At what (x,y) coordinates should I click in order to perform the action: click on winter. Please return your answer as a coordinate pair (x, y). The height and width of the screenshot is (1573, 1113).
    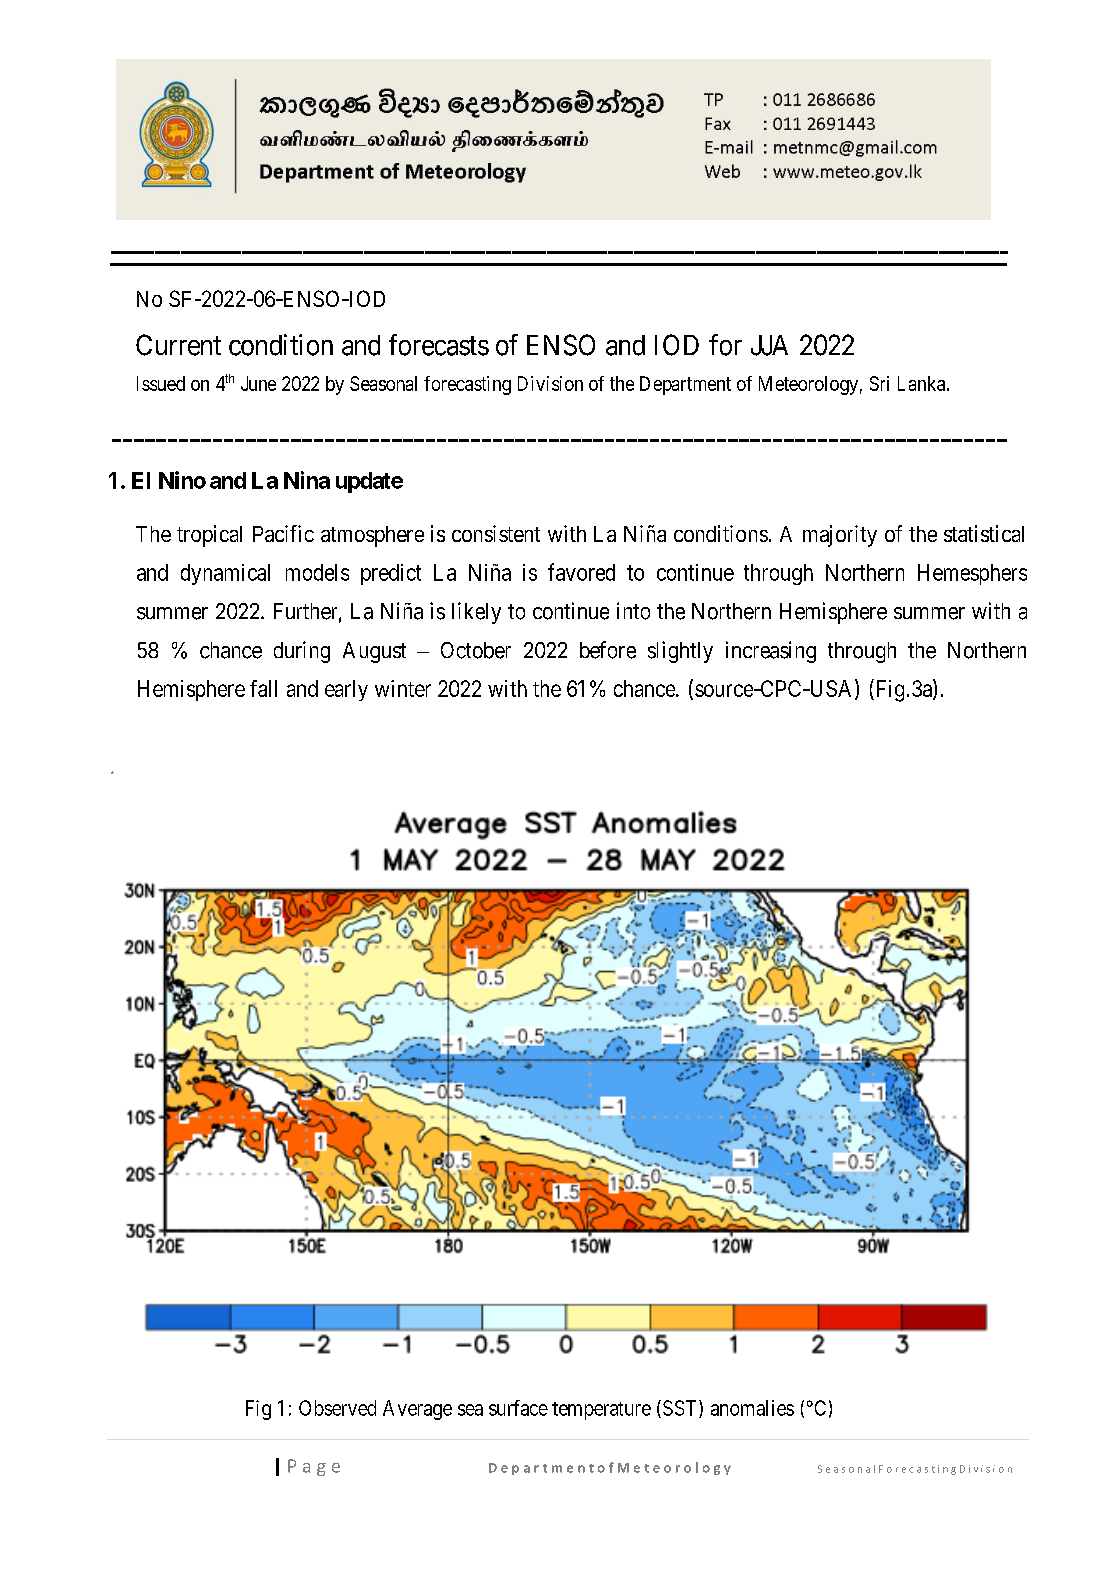
    Looking at the image, I should click on (403, 688).
